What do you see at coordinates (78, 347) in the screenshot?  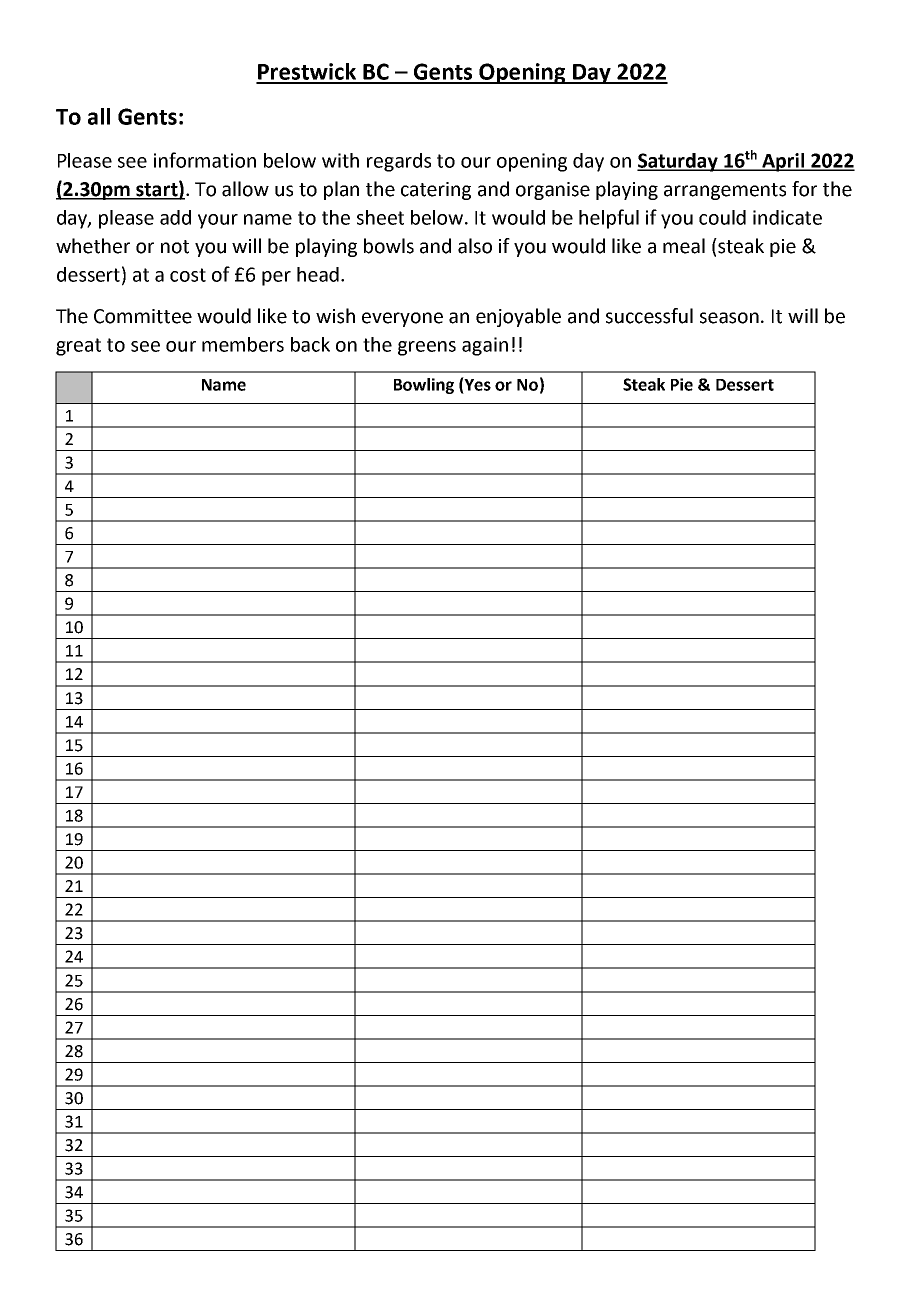 I see `great` at bounding box center [78, 347].
